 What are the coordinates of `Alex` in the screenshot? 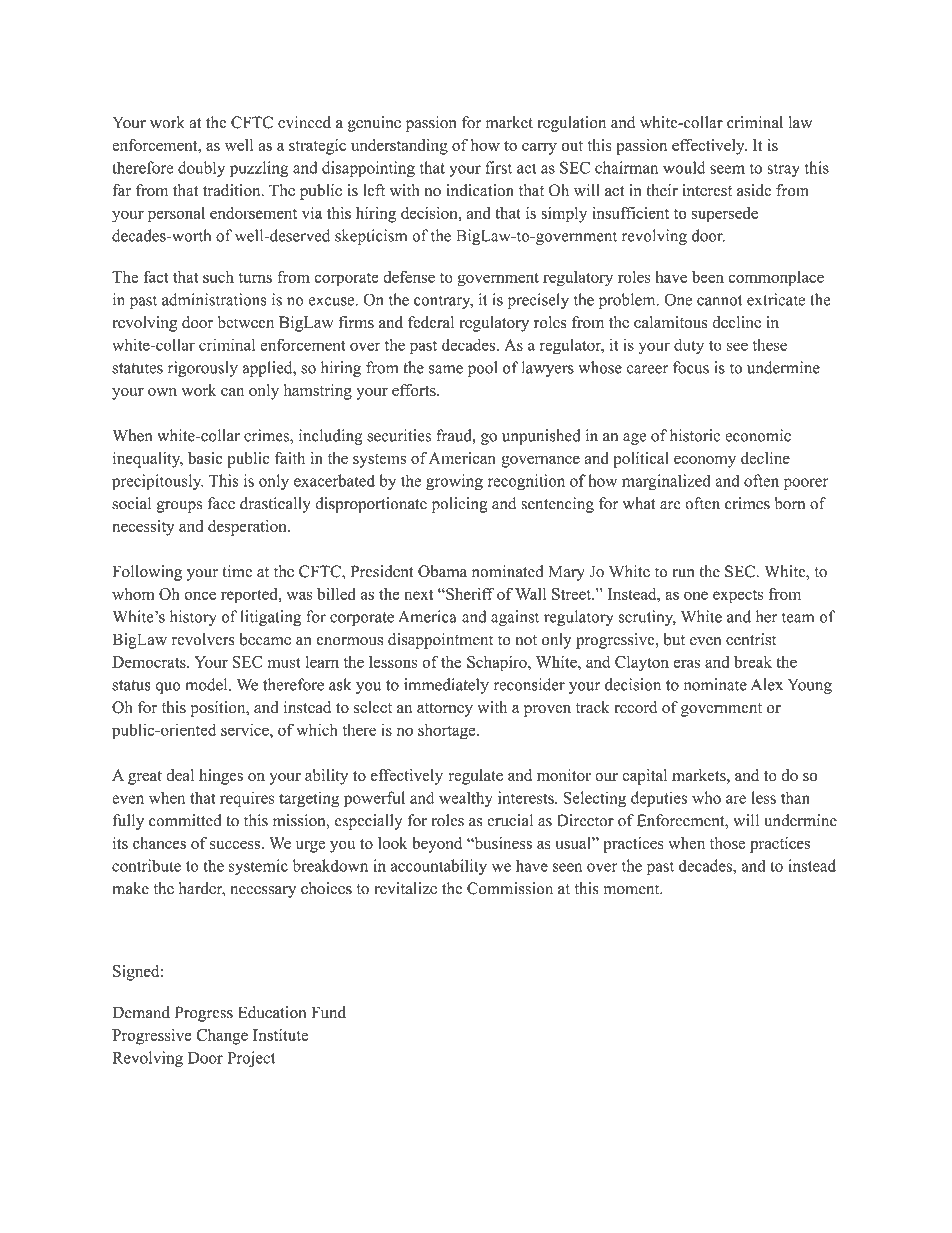 It's located at (767, 684).
